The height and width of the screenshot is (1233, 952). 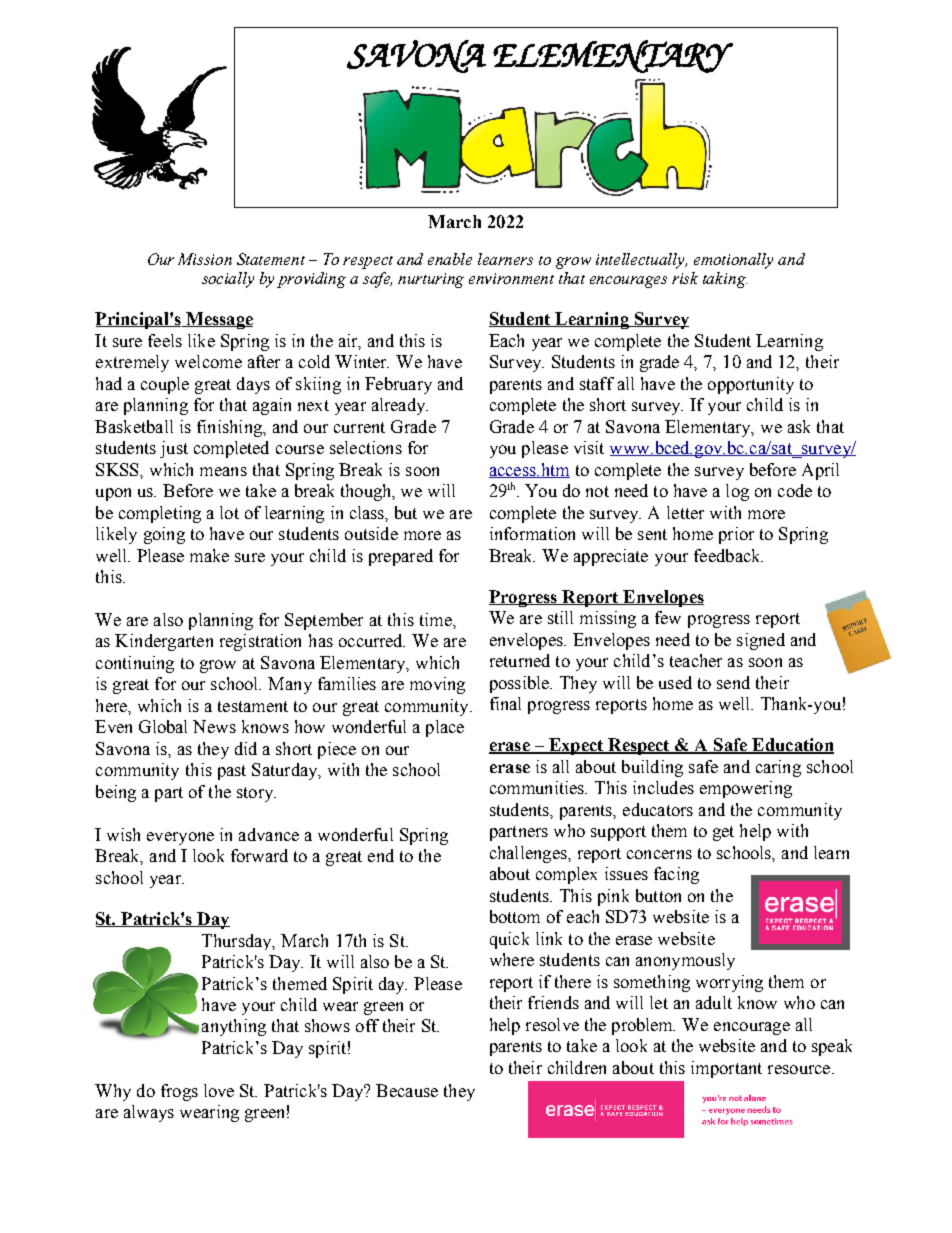 What do you see at coordinates (725, 280) in the screenshot?
I see `taking` at bounding box center [725, 280].
